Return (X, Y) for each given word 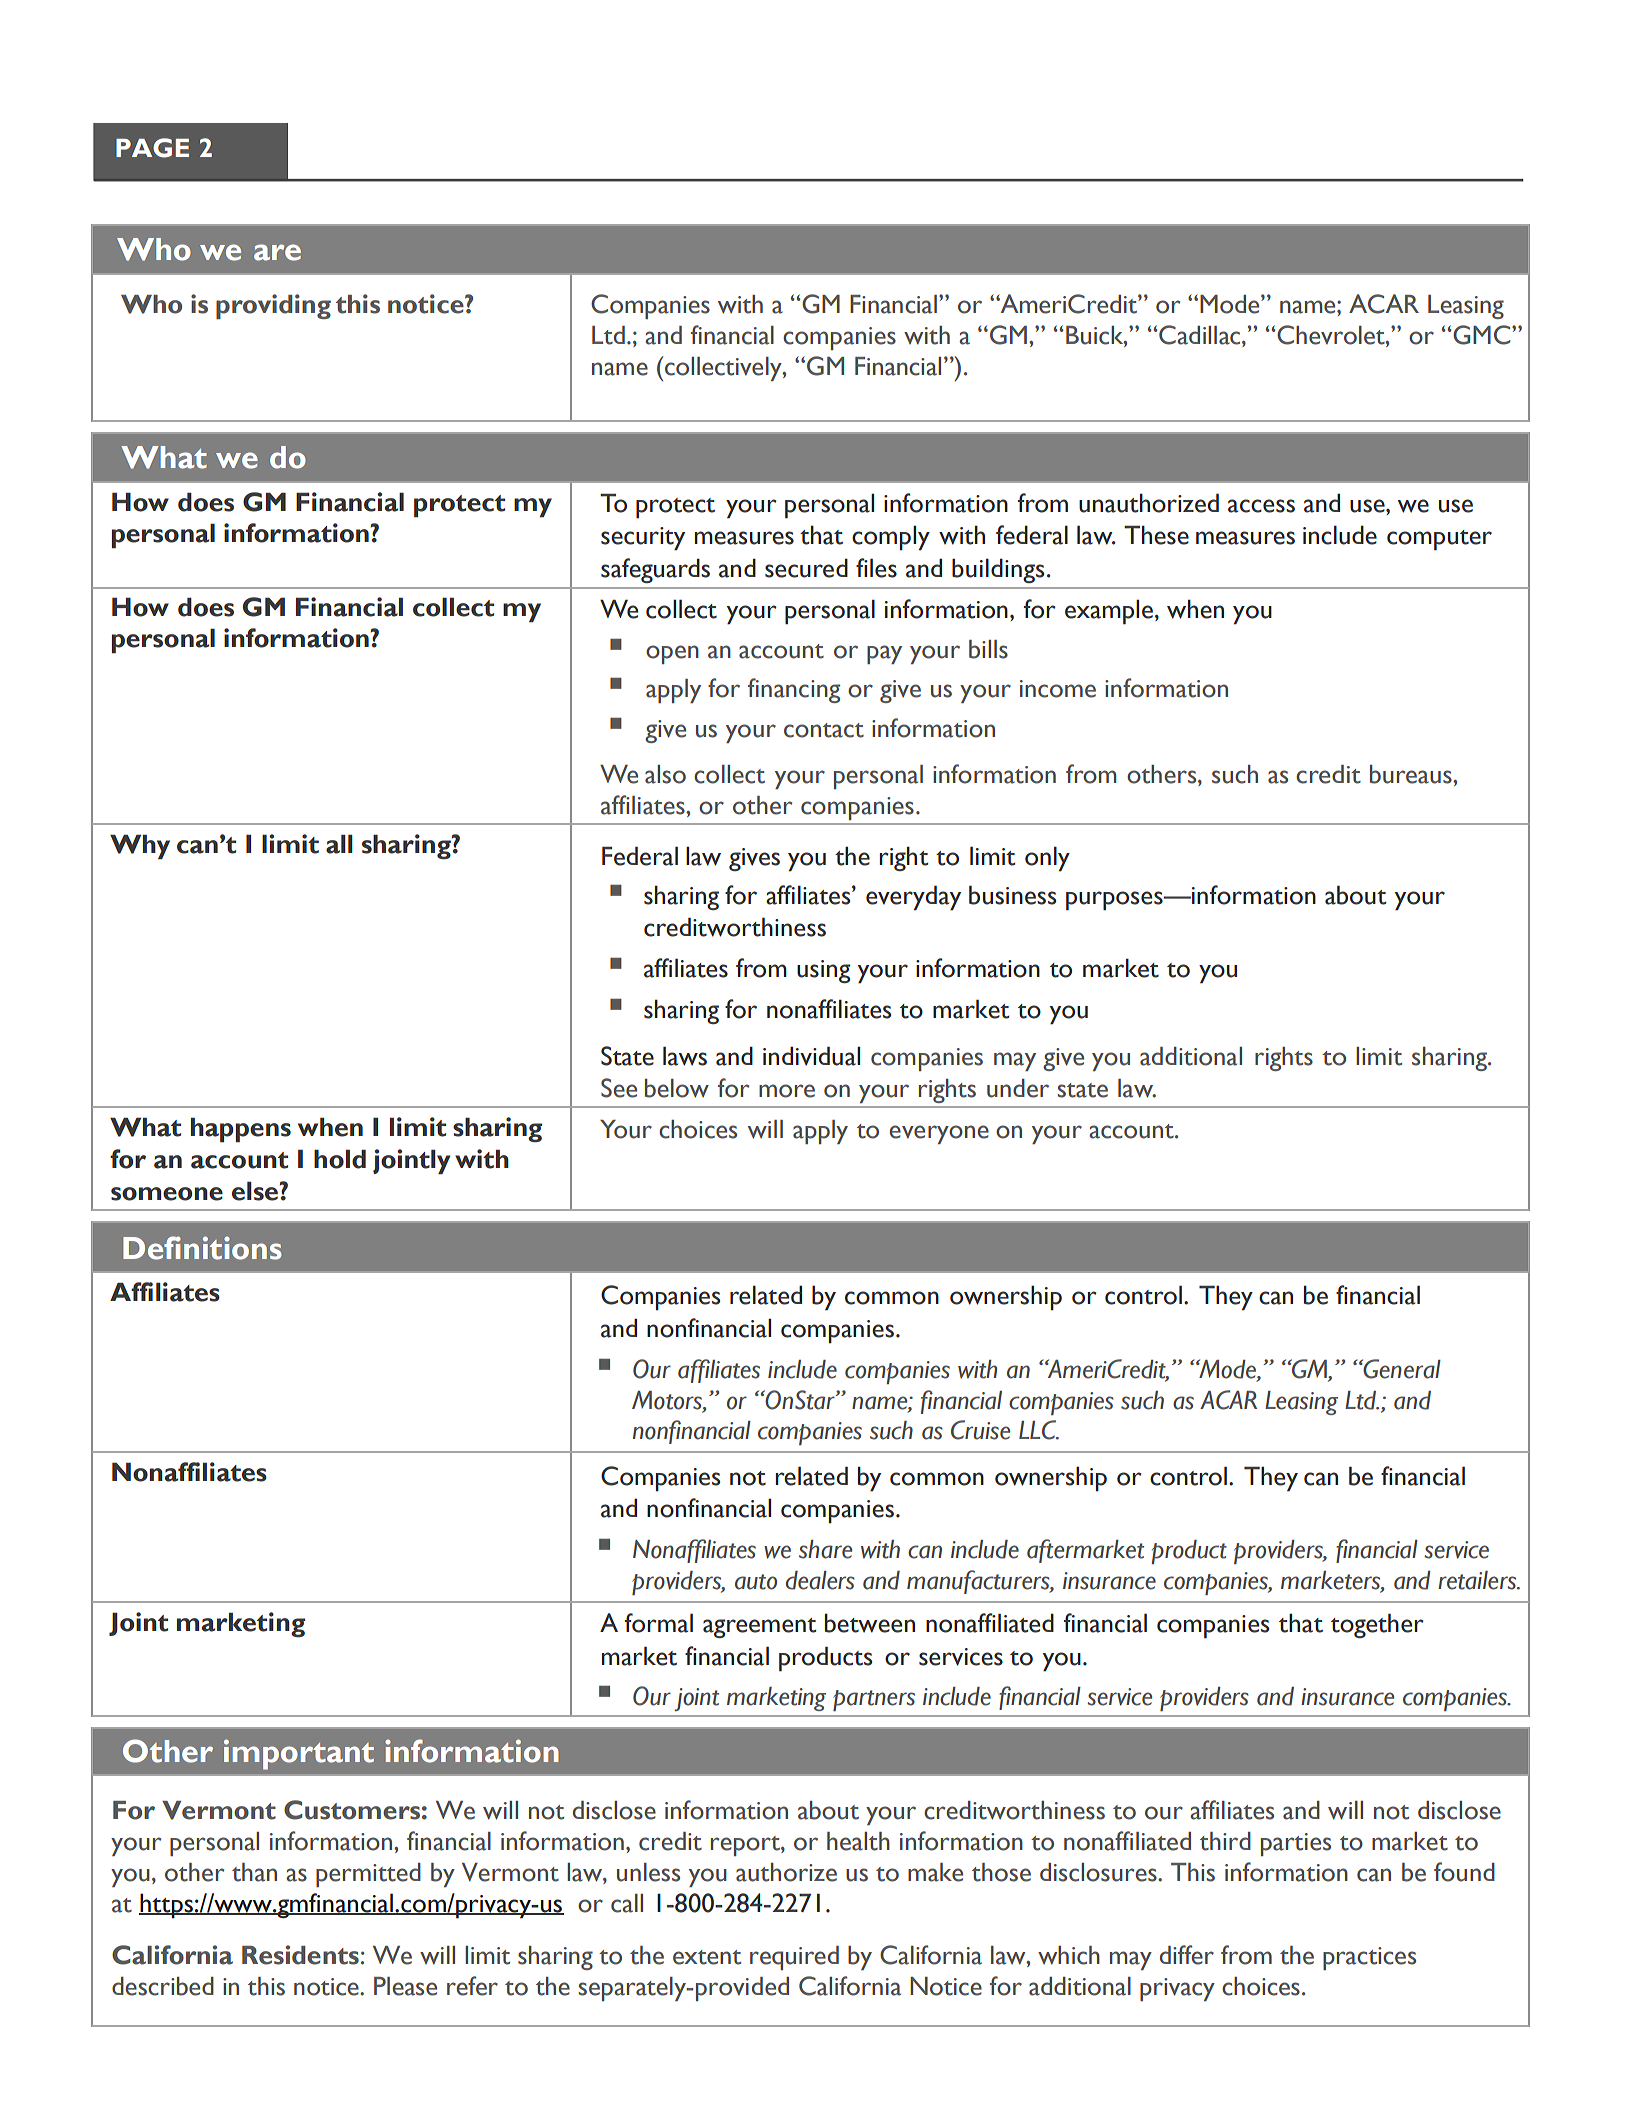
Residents (300, 1955)
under (1018, 1088)
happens (241, 1130)
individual (811, 1056)
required (794, 1958)
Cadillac (1201, 335)
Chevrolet (1332, 335)
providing (273, 306)
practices (1369, 1958)
